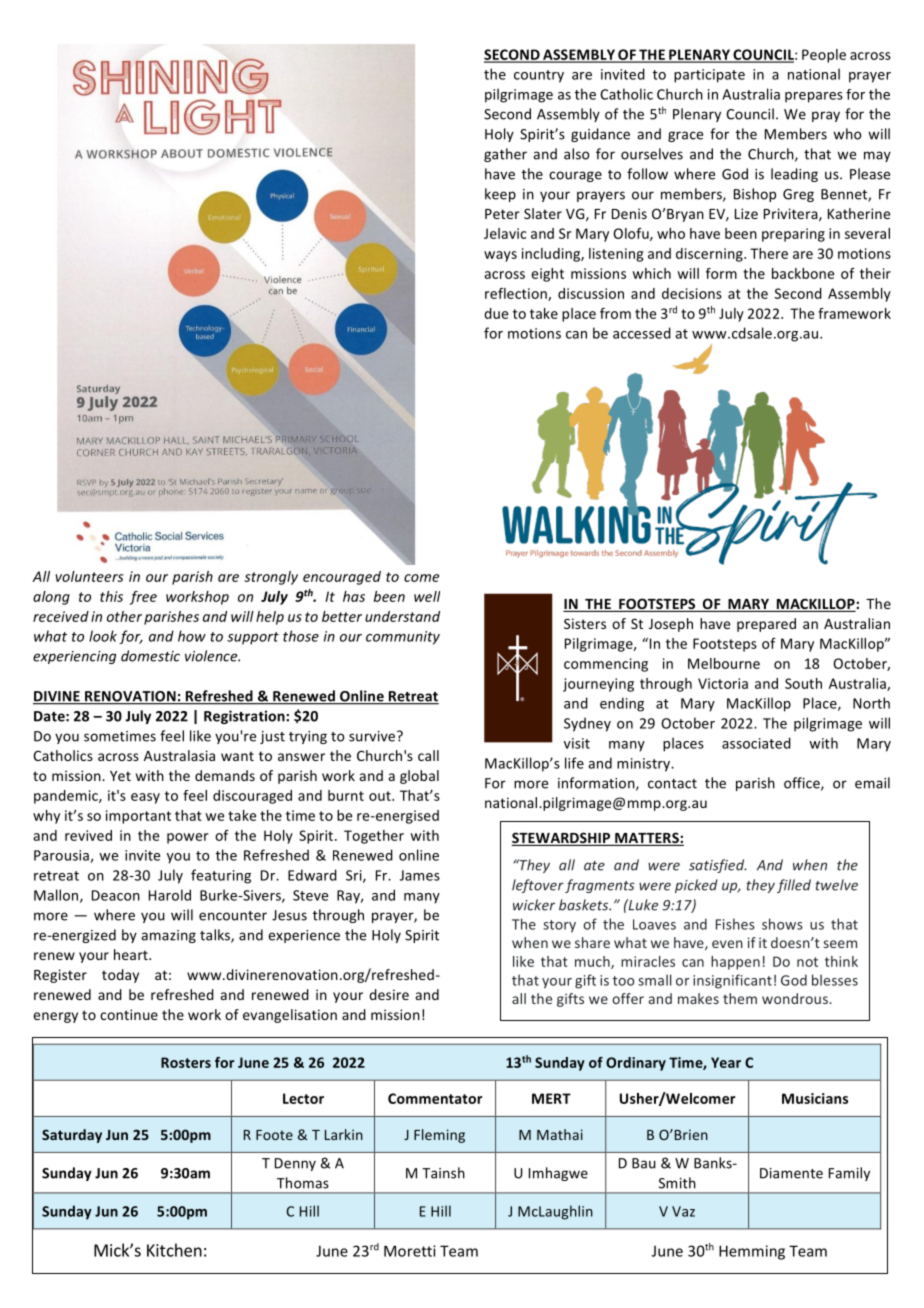  Describe the element at coordinates (539, 76) in the screenshot. I see `country` at that location.
